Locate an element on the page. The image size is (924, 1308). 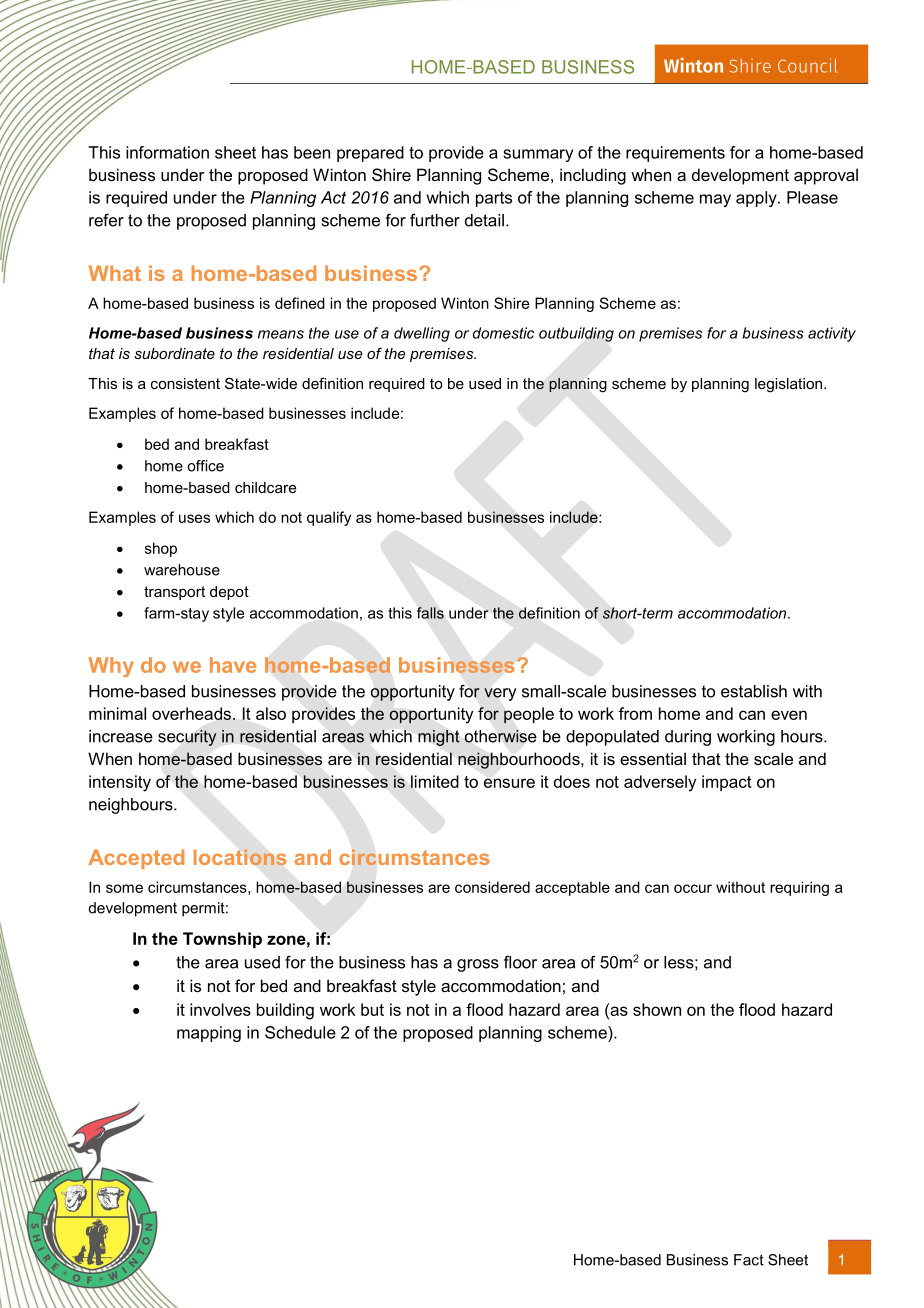
summary is located at coordinates (538, 155).
